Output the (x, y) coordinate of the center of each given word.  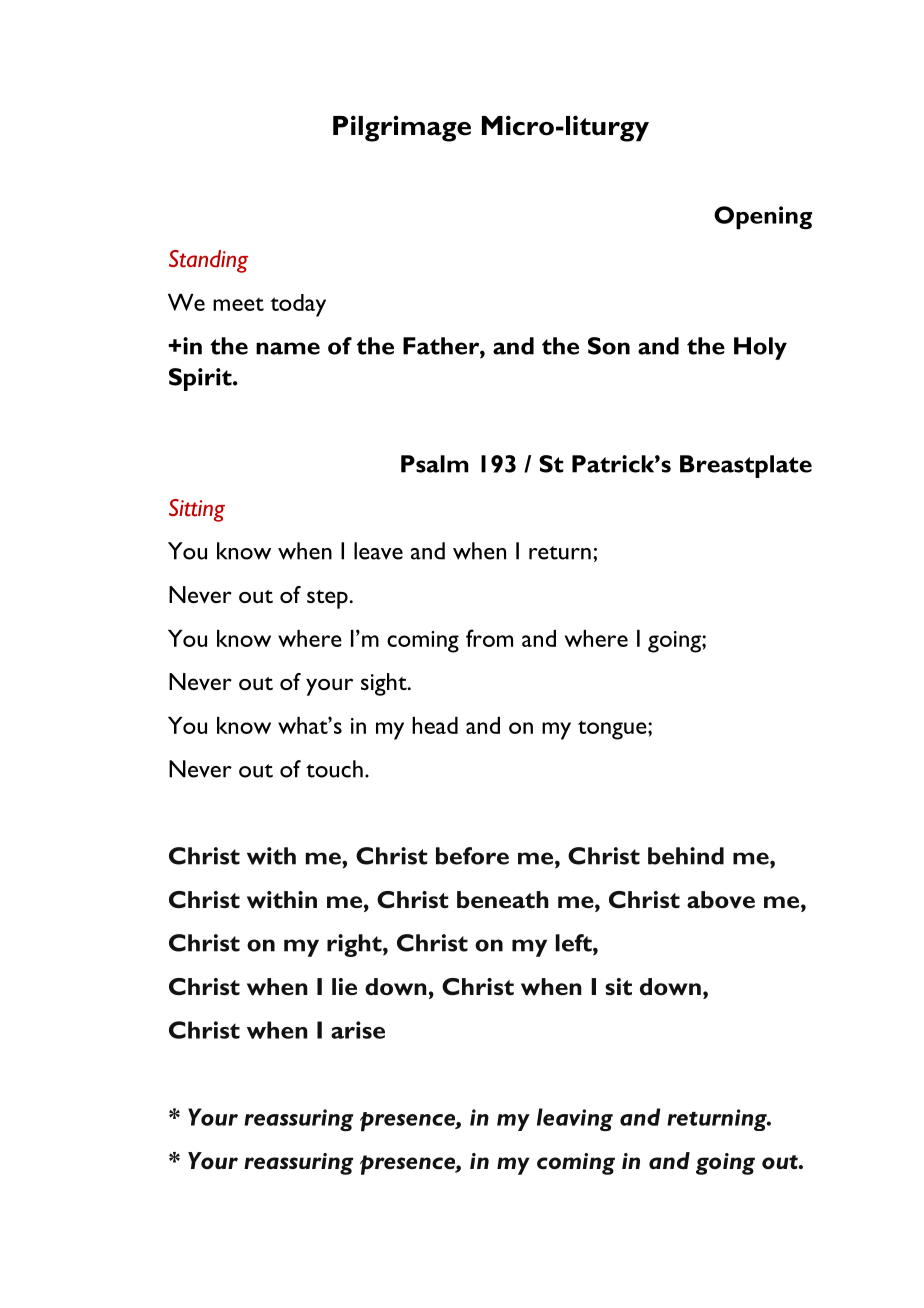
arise (358, 1030)
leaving (575, 1119)
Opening (763, 218)
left (575, 943)
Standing (208, 261)
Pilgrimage (402, 128)
